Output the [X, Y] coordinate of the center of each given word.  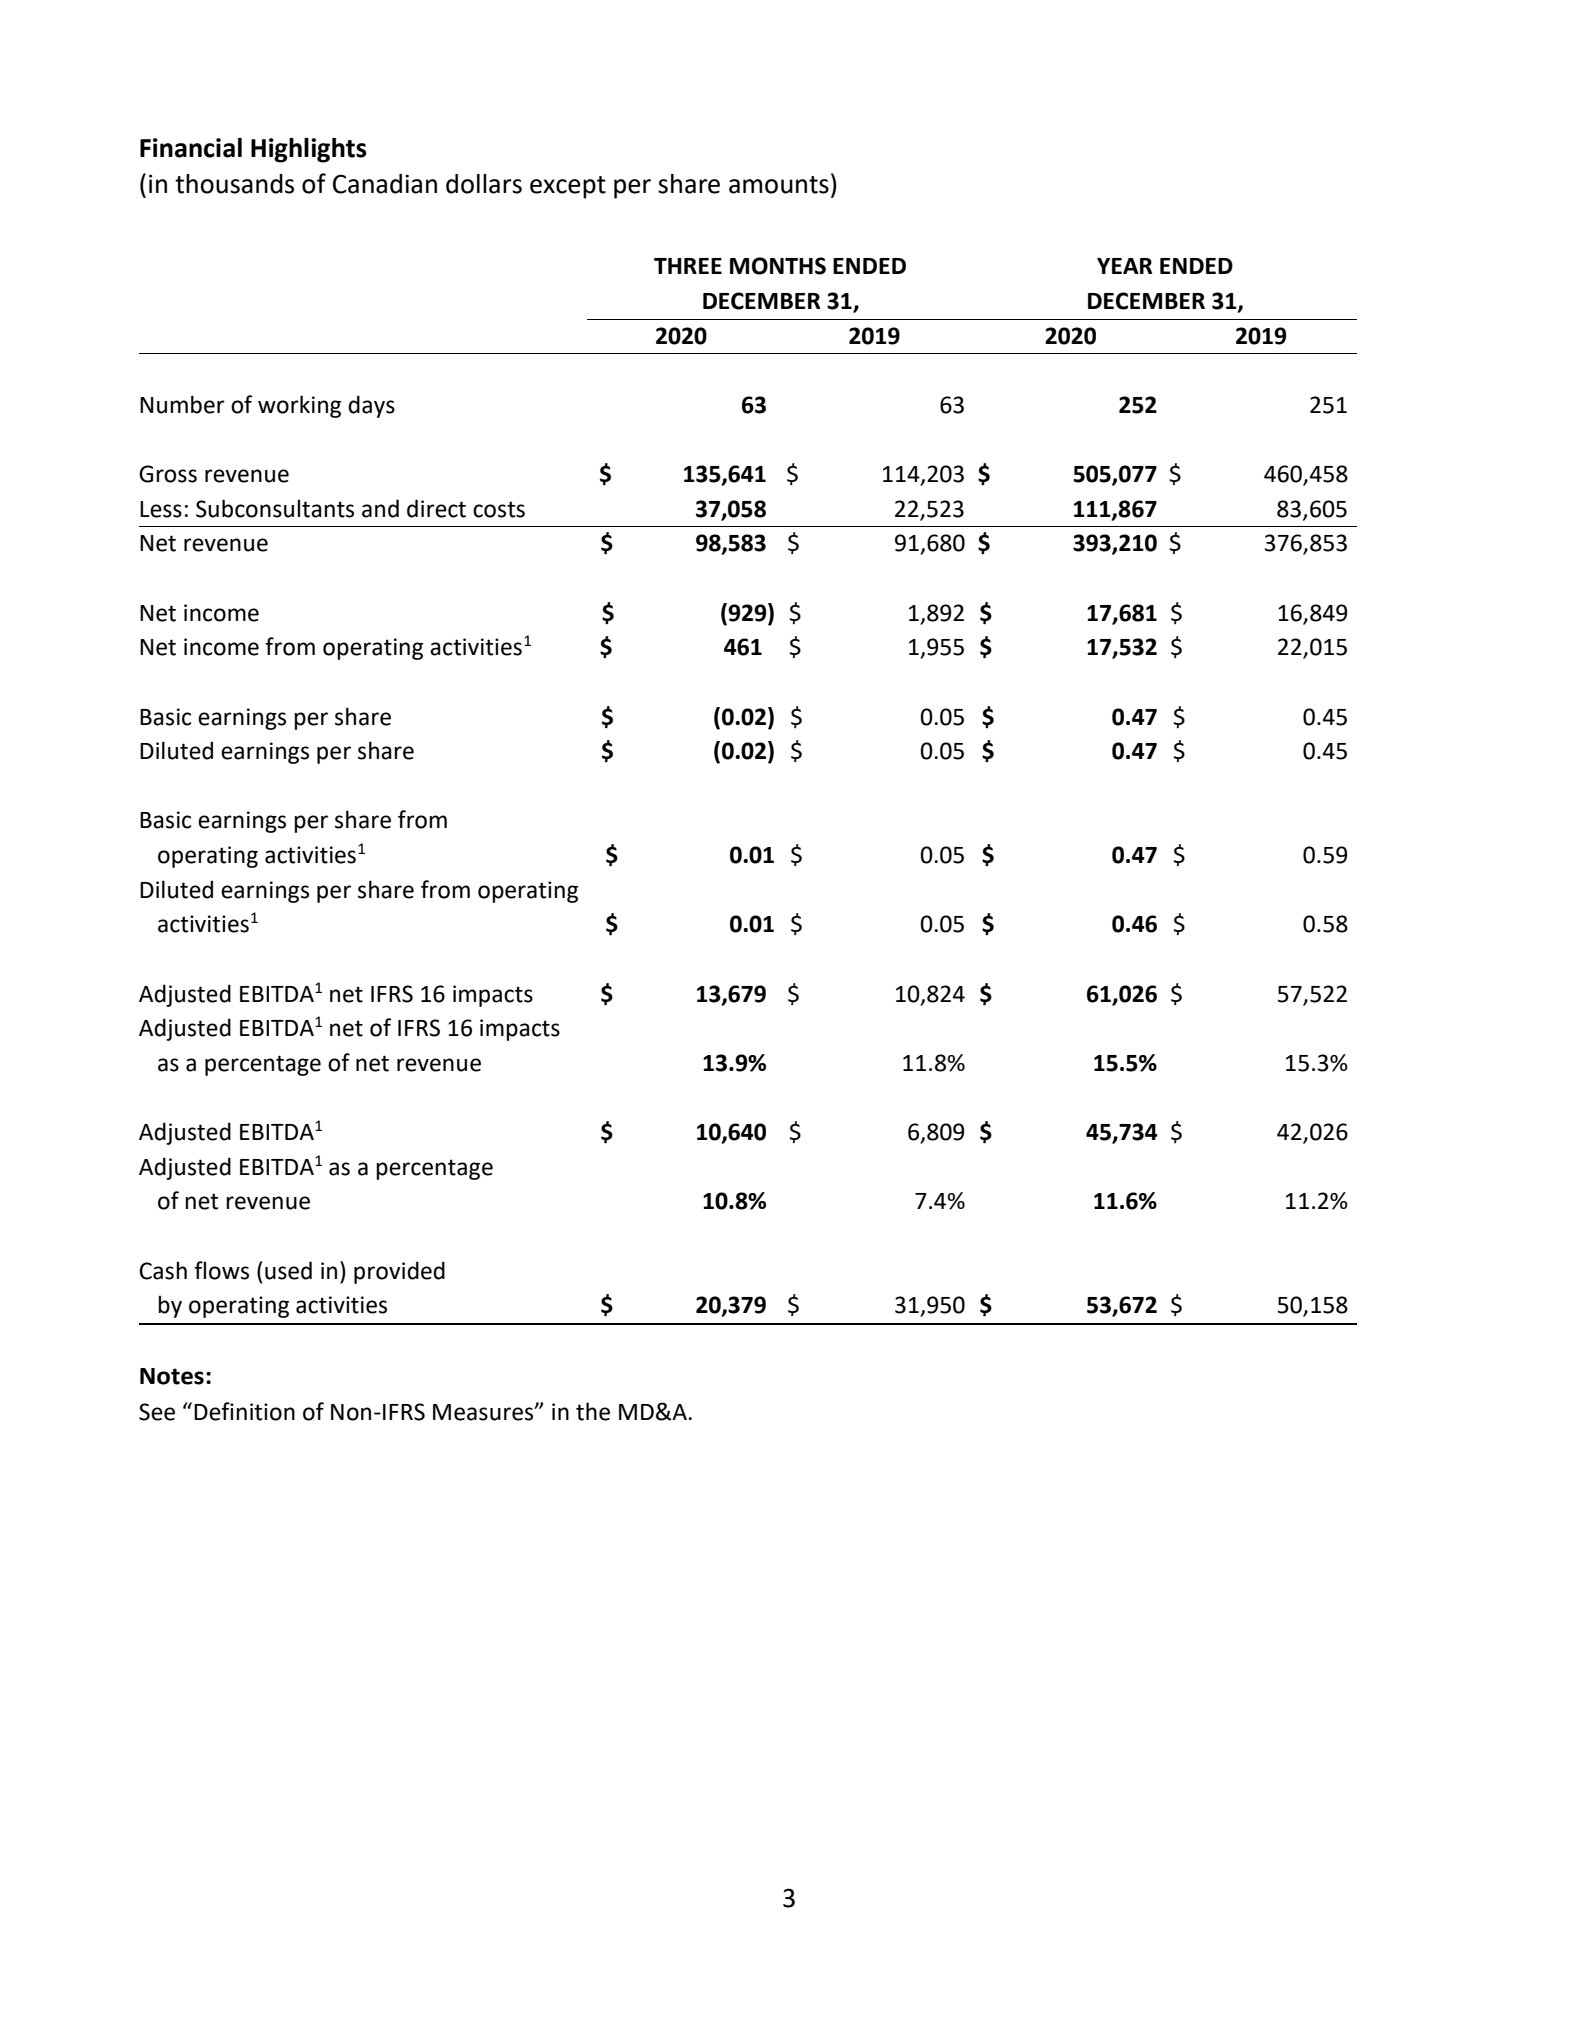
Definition [244, 1411]
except [568, 187]
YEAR [1124, 266]
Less [161, 509]
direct [436, 508]
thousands [234, 184]
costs [499, 509]
